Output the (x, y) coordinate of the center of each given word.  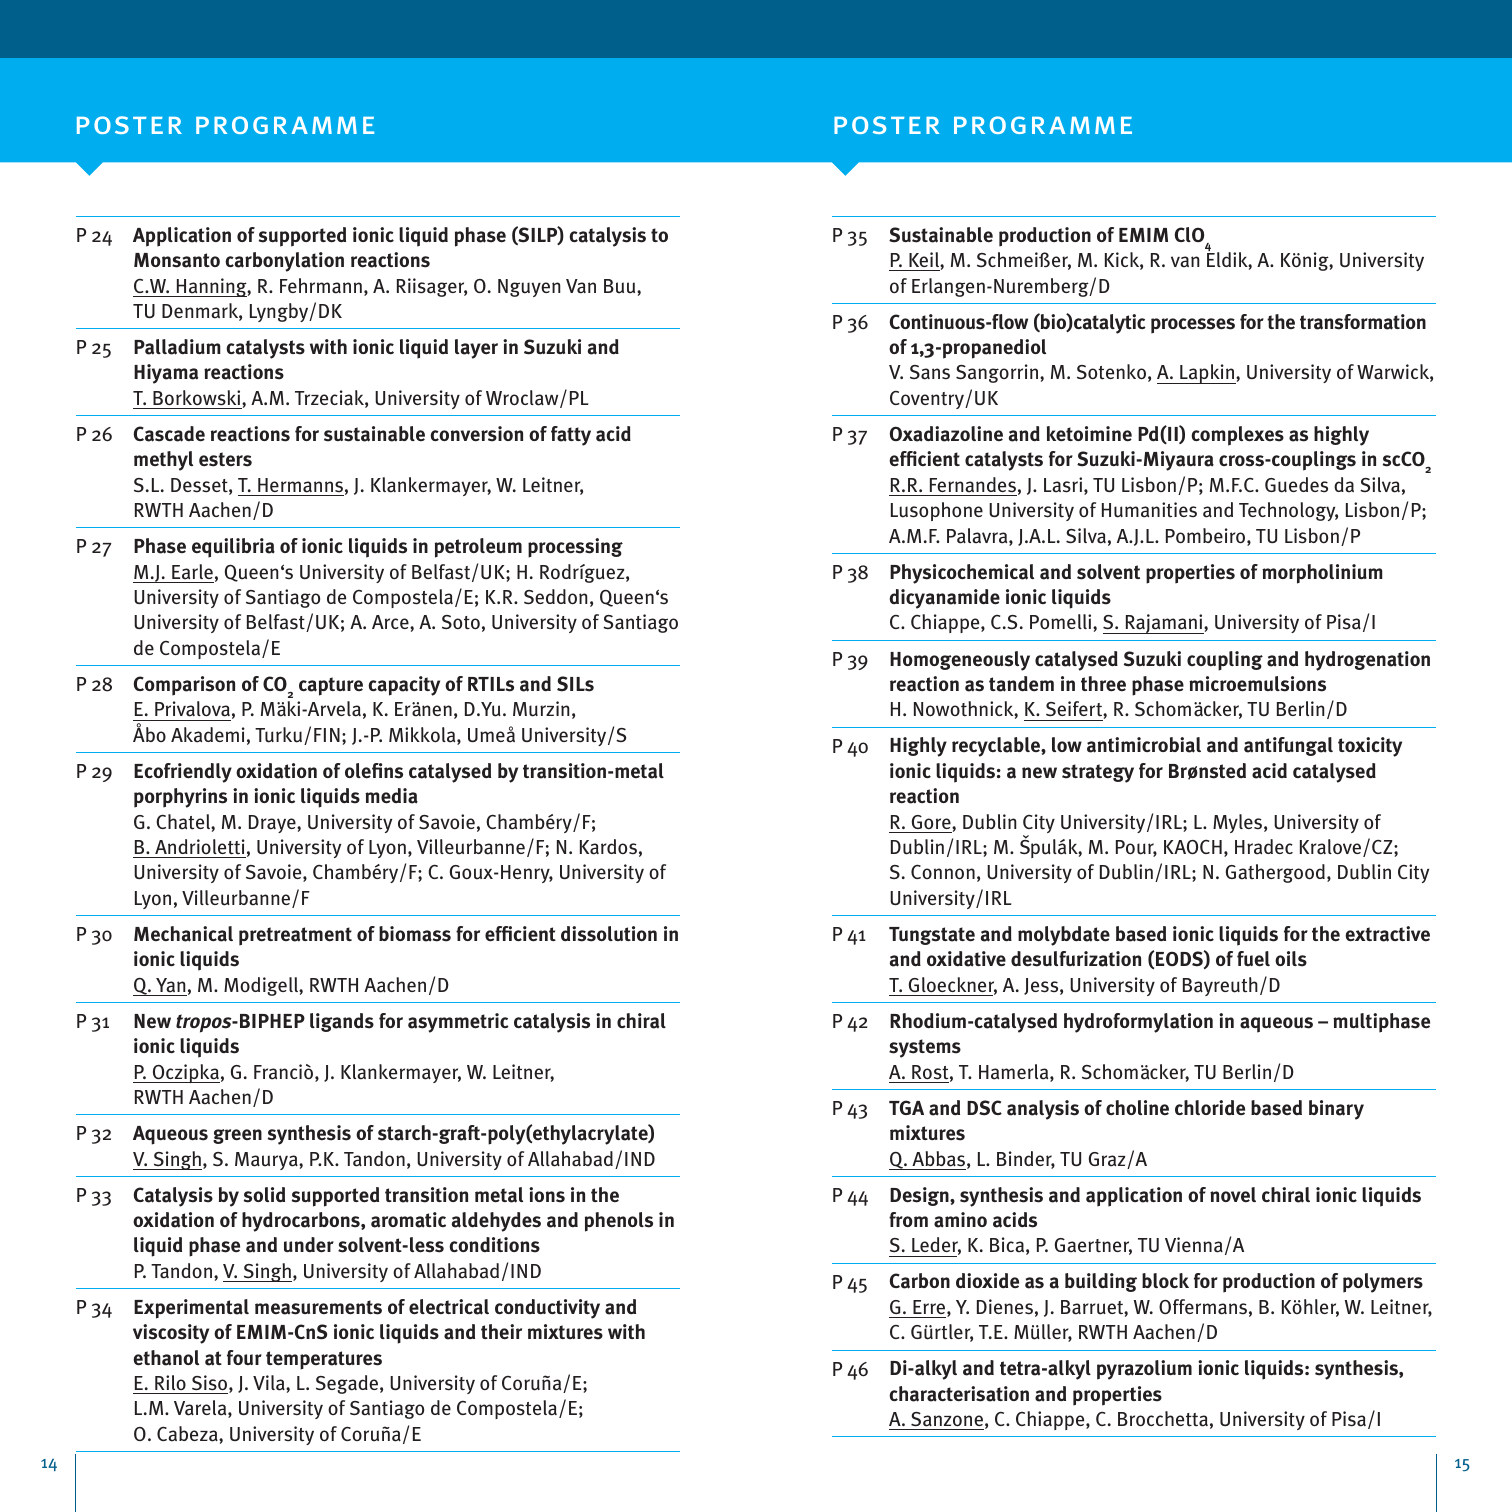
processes (1193, 326)
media (391, 796)
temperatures (324, 1360)
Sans (930, 372)
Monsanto (177, 260)
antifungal (1288, 746)
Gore (932, 822)
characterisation (959, 1394)
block (1165, 1280)
